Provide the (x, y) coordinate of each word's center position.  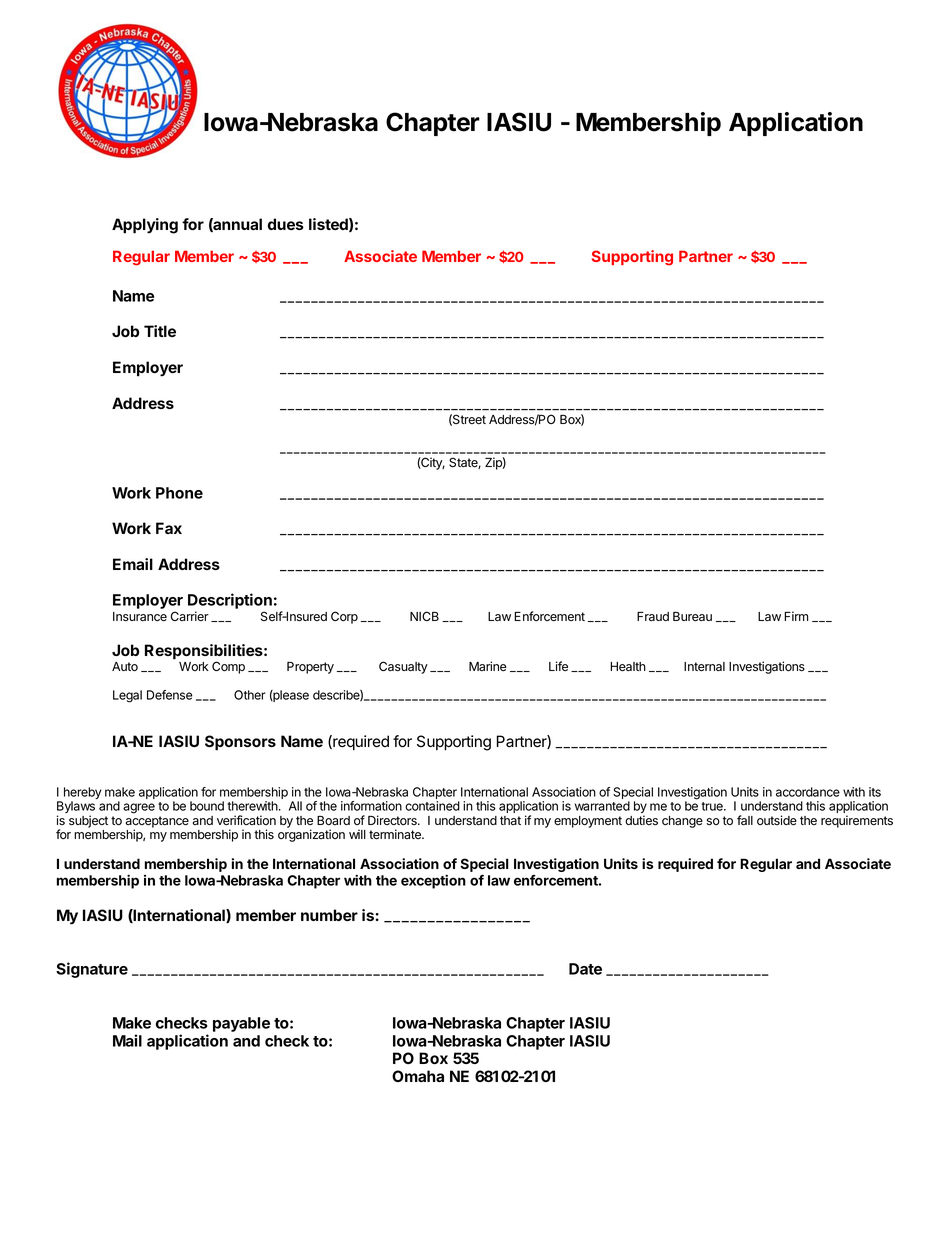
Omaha (418, 1076)
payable (241, 1024)
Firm (796, 616)
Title (160, 331)
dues (286, 224)
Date (585, 969)
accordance (808, 792)
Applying (145, 226)
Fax (169, 528)
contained (432, 806)
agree (139, 808)
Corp (344, 617)
